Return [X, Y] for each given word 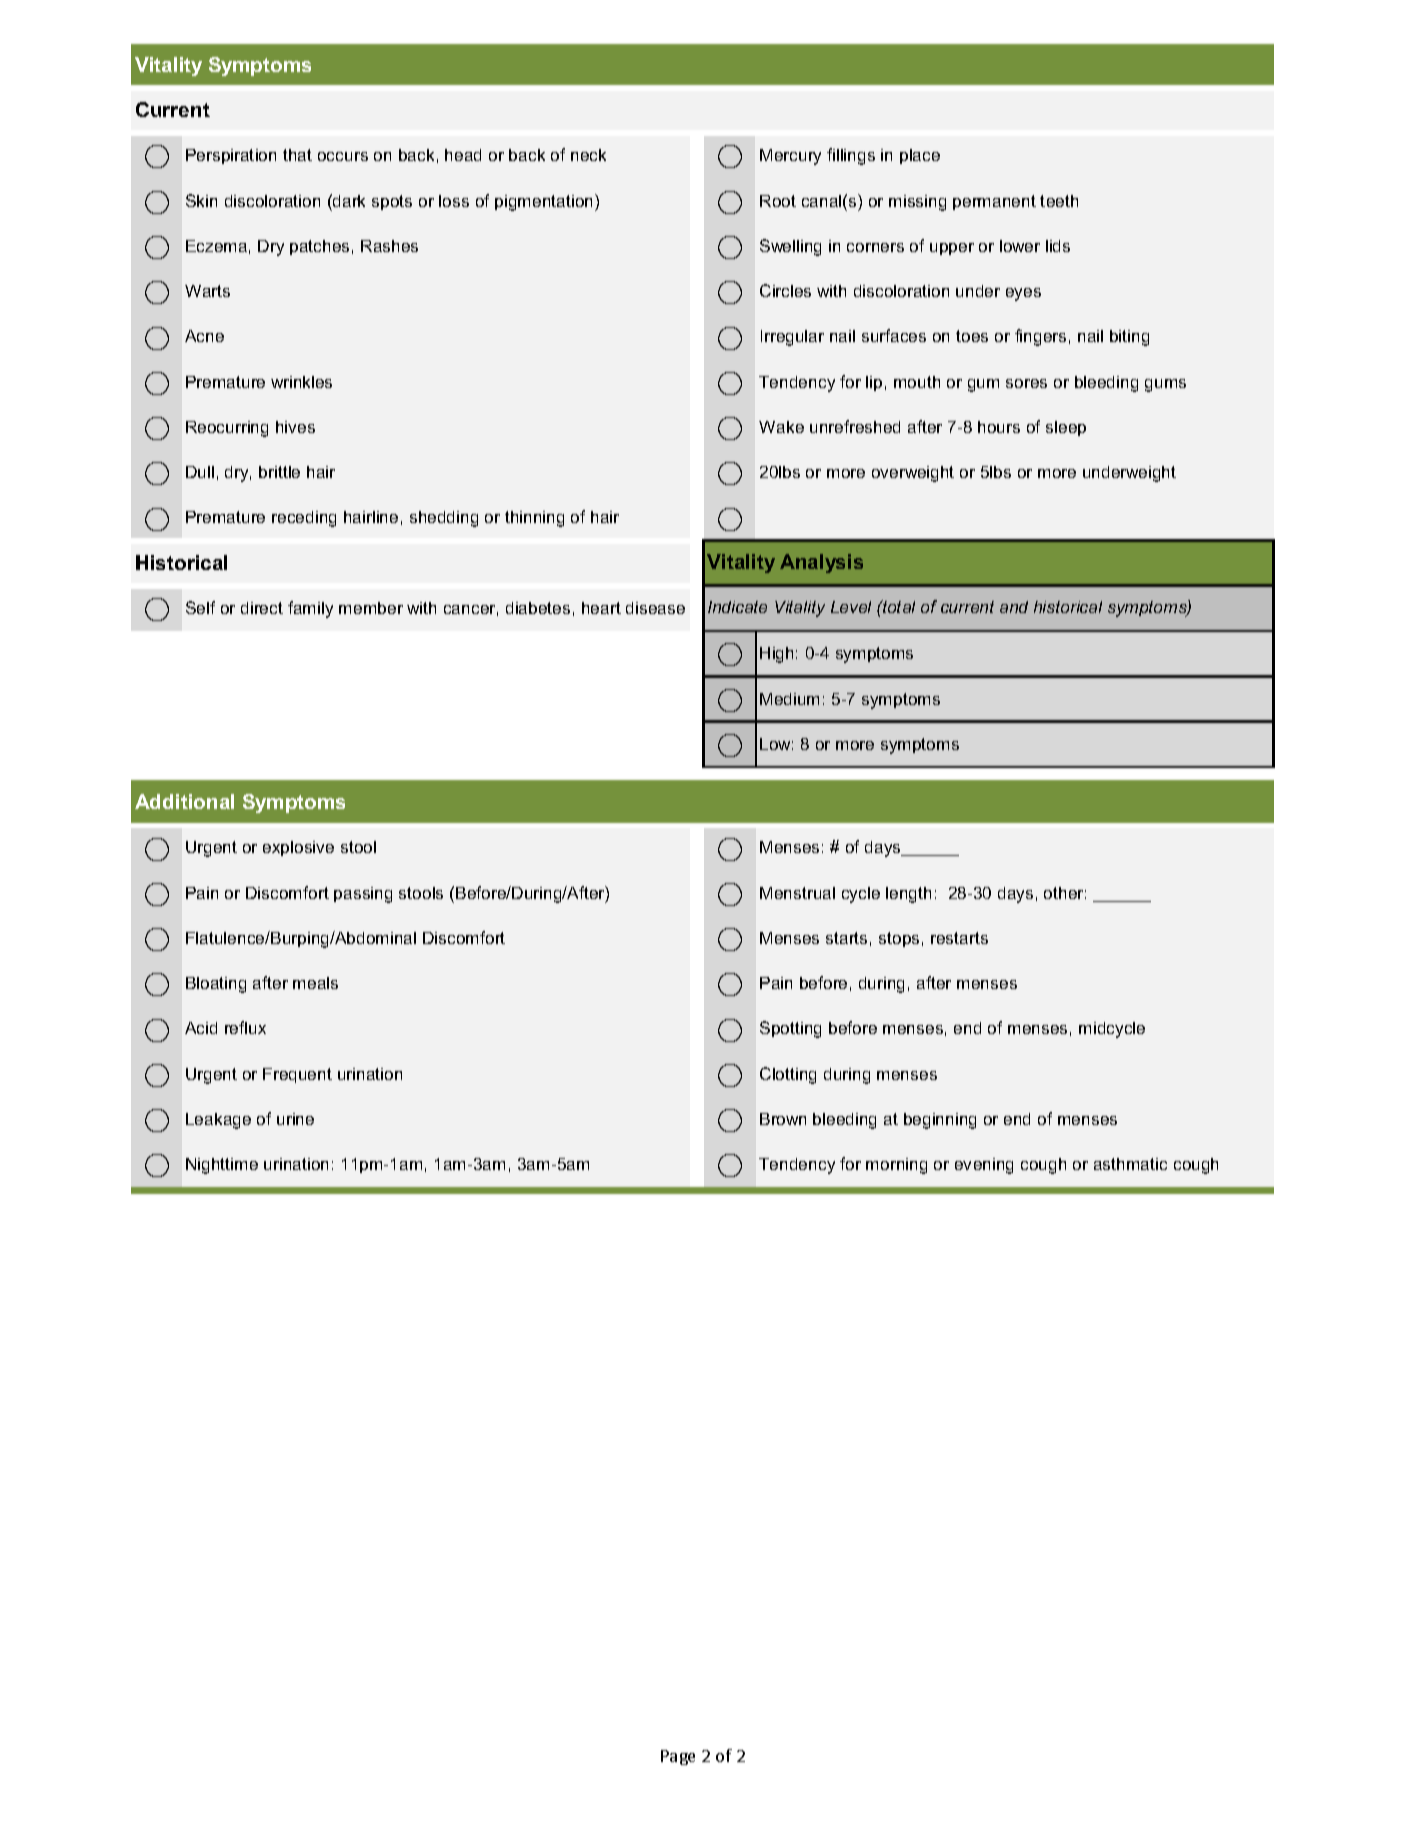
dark [348, 200]
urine [295, 1119]
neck [588, 155]
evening [984, 1166]
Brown [783, 1119]
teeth [1059, 201]
